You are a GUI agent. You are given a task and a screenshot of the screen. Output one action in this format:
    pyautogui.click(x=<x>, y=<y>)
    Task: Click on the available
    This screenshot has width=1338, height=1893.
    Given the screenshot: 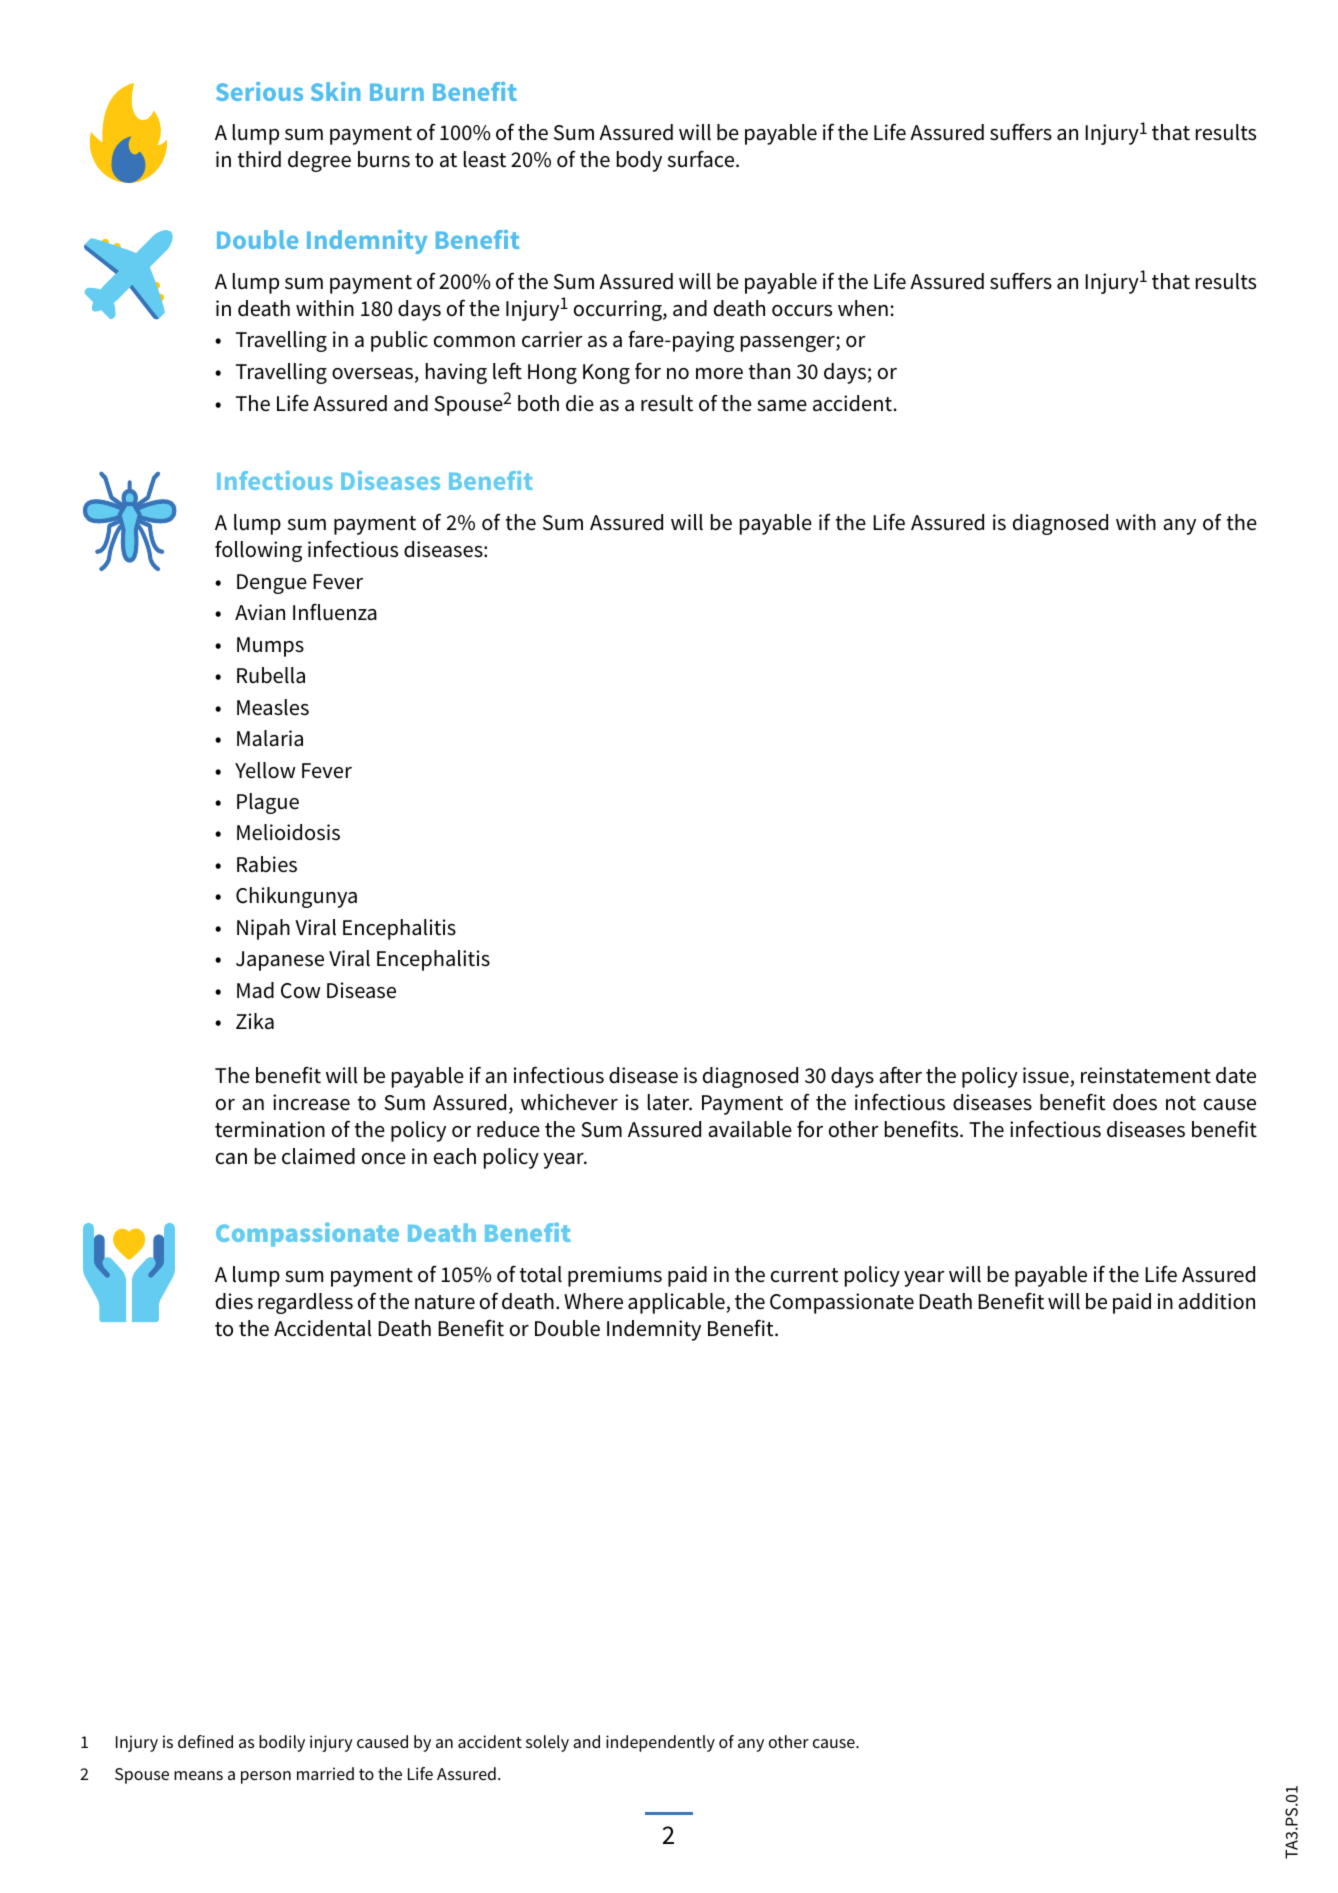 What is the action you would take?
    pyautogui.click(x=750, y=1129)
